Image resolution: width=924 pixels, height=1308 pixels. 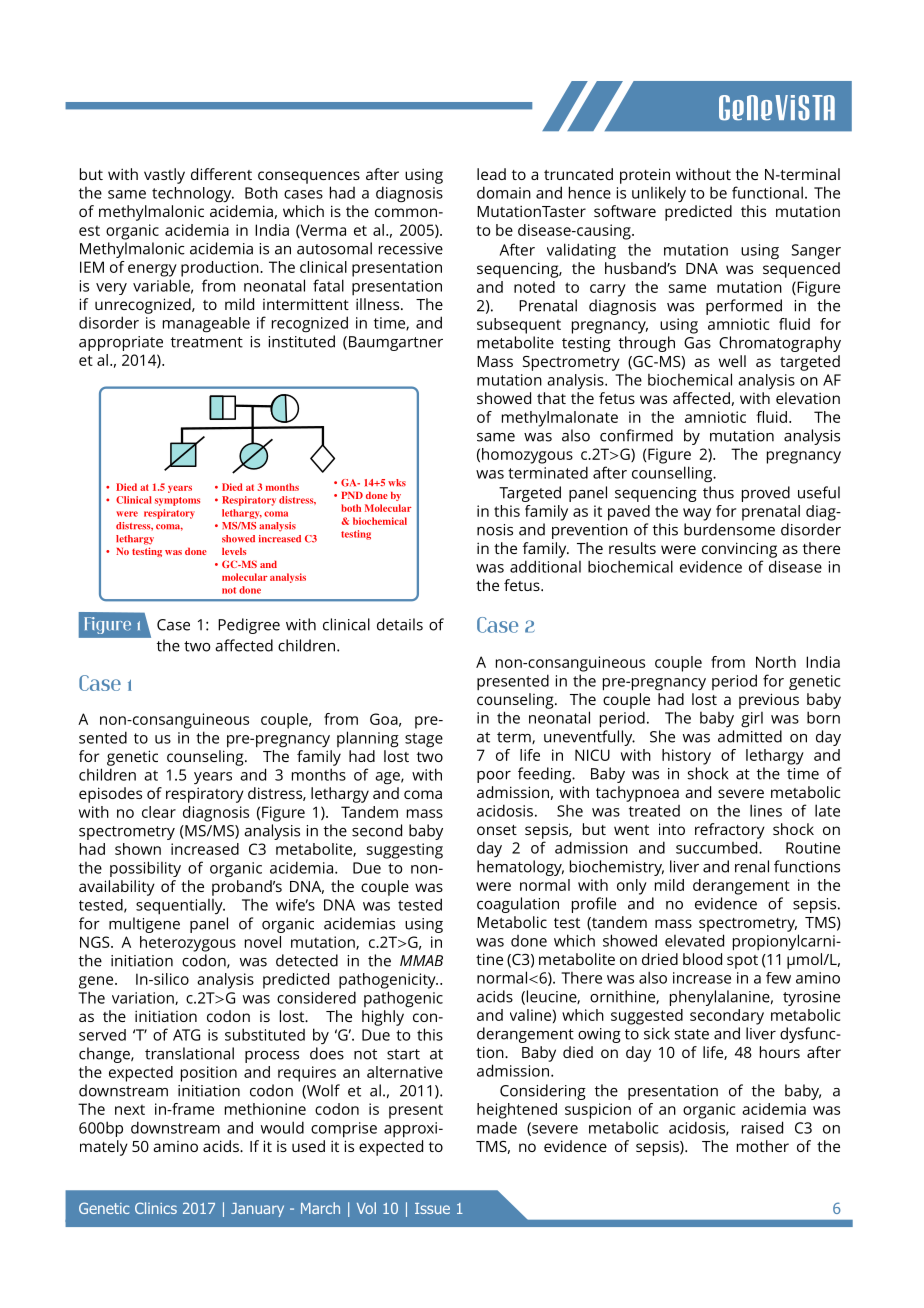 I want to click on Pedigree, so click(x=249, y=626).
